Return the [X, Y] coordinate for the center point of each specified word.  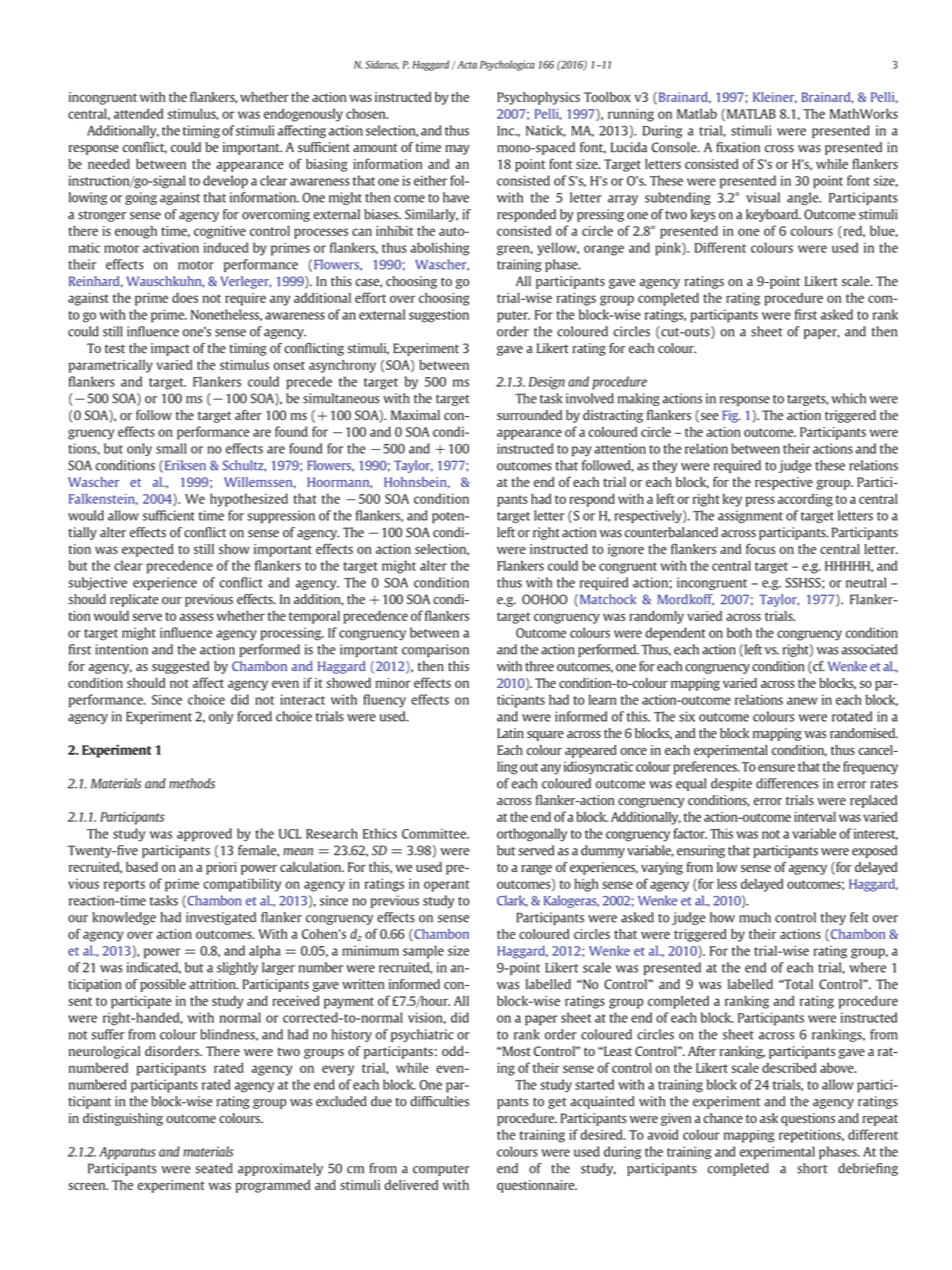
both [739, 632]
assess [197, 617]
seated [214, 1168]
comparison [435, 650]
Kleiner [775, 98]
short [812, 1168]
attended [138, 113]
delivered [411, 1185]
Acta [466, 65]
